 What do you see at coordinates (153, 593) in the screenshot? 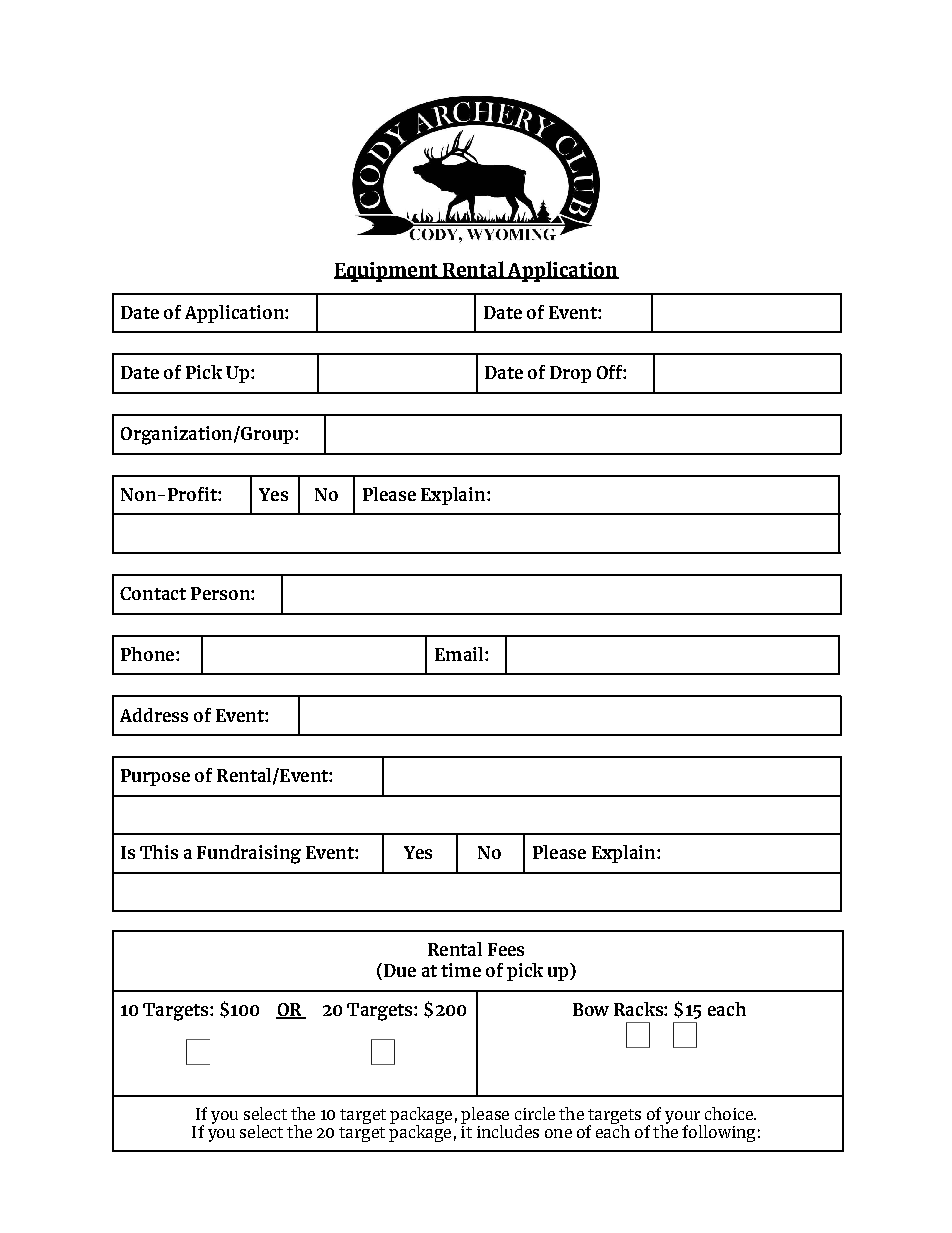
I see `Contact` at bounding box center [153, 593].
